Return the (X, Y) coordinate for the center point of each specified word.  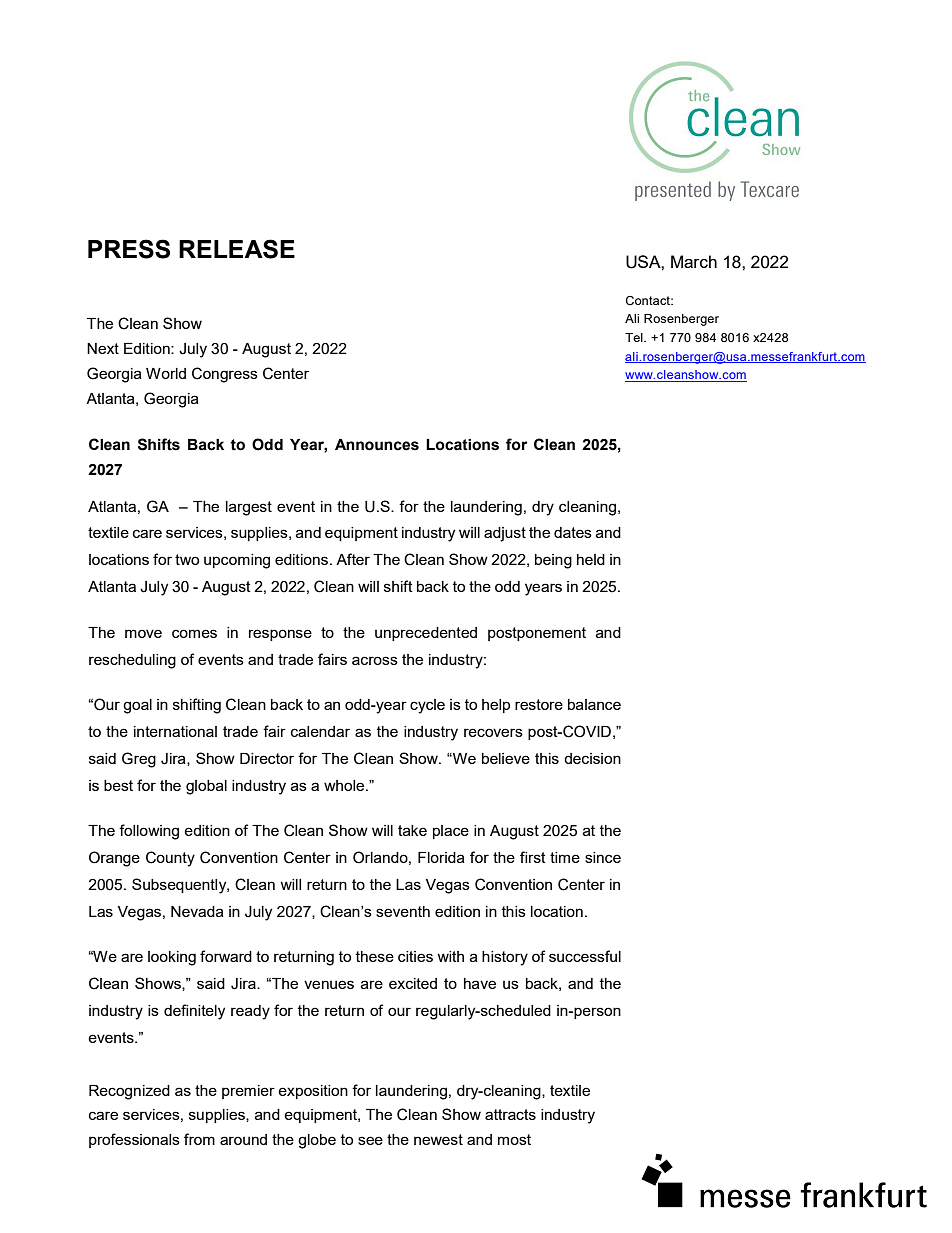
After (353, 559)
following (149, 832)
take (412, 830)
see (370, 1140)
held (591, 559)
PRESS (129, 249)
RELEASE (237, 249)
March (694, 261)
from (199, 1139)
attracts (510, 1114)
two (187, 559)
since (603, 857)
